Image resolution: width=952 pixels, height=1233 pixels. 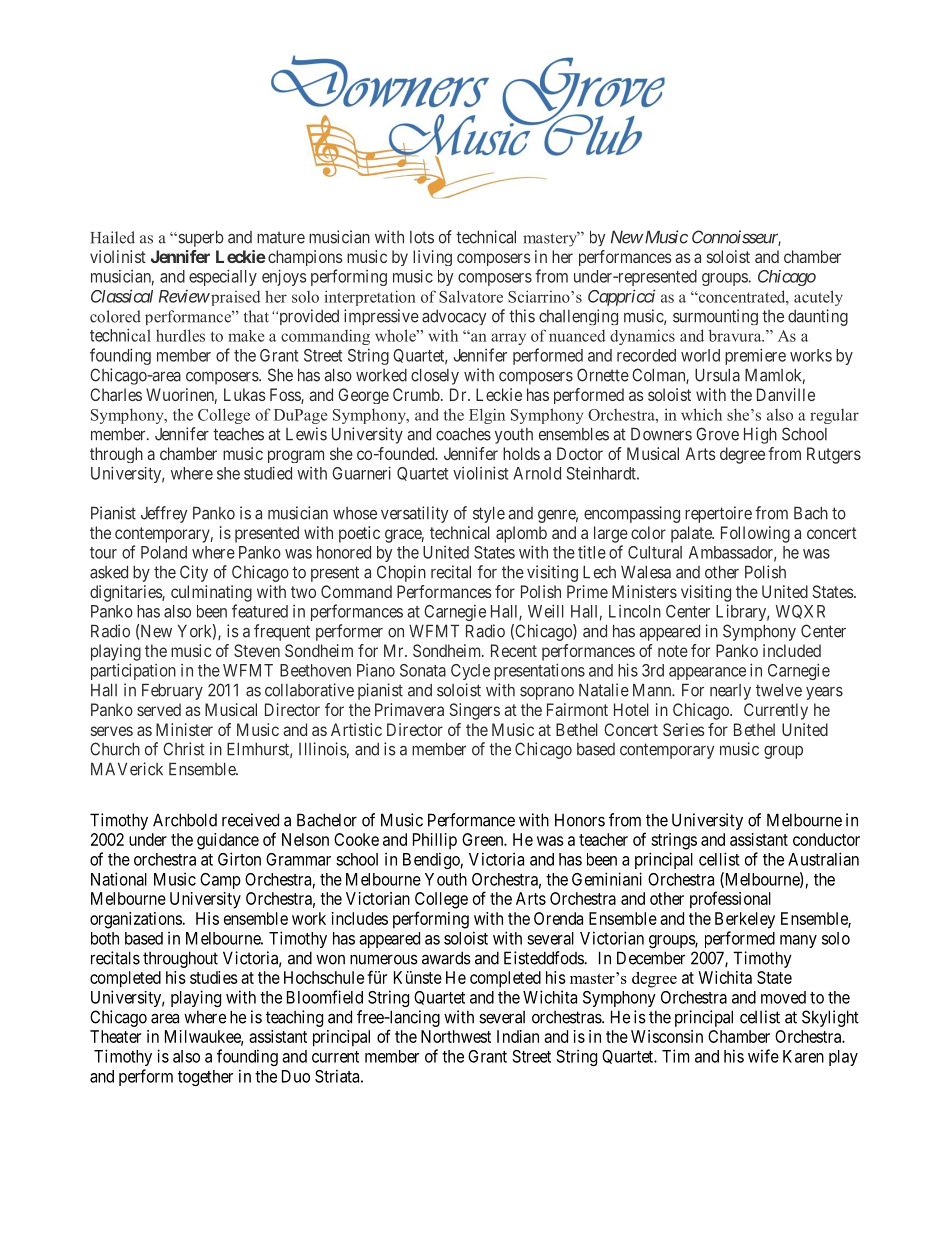 What do you see at coordinates (205, 1078) in the image?
I see `together` at bounding box center [205, 1078].
